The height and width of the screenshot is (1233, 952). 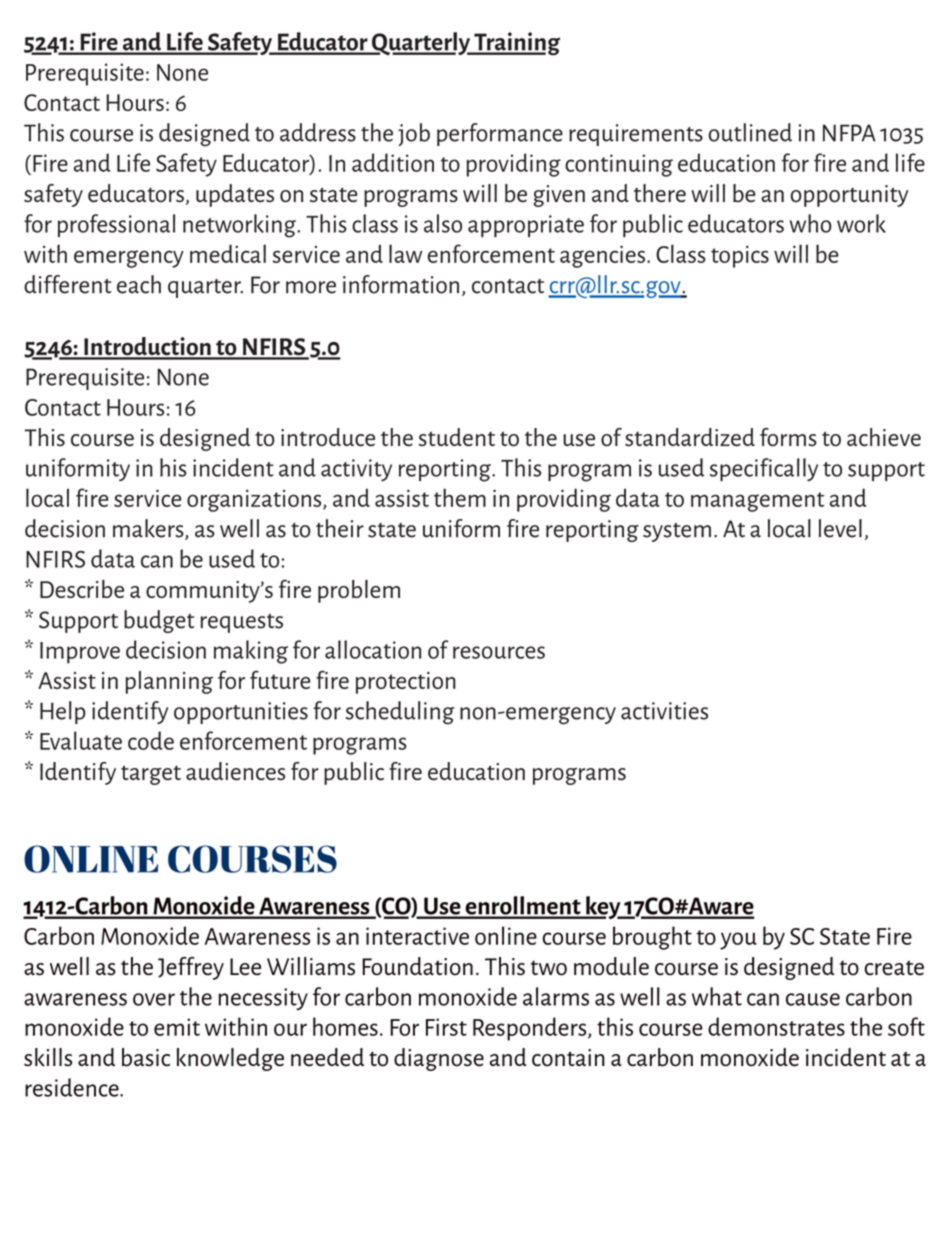 What do you see at coordinates (884, 437) in the screenshot?
I see `achieve` at bounding box center [884, 437].
